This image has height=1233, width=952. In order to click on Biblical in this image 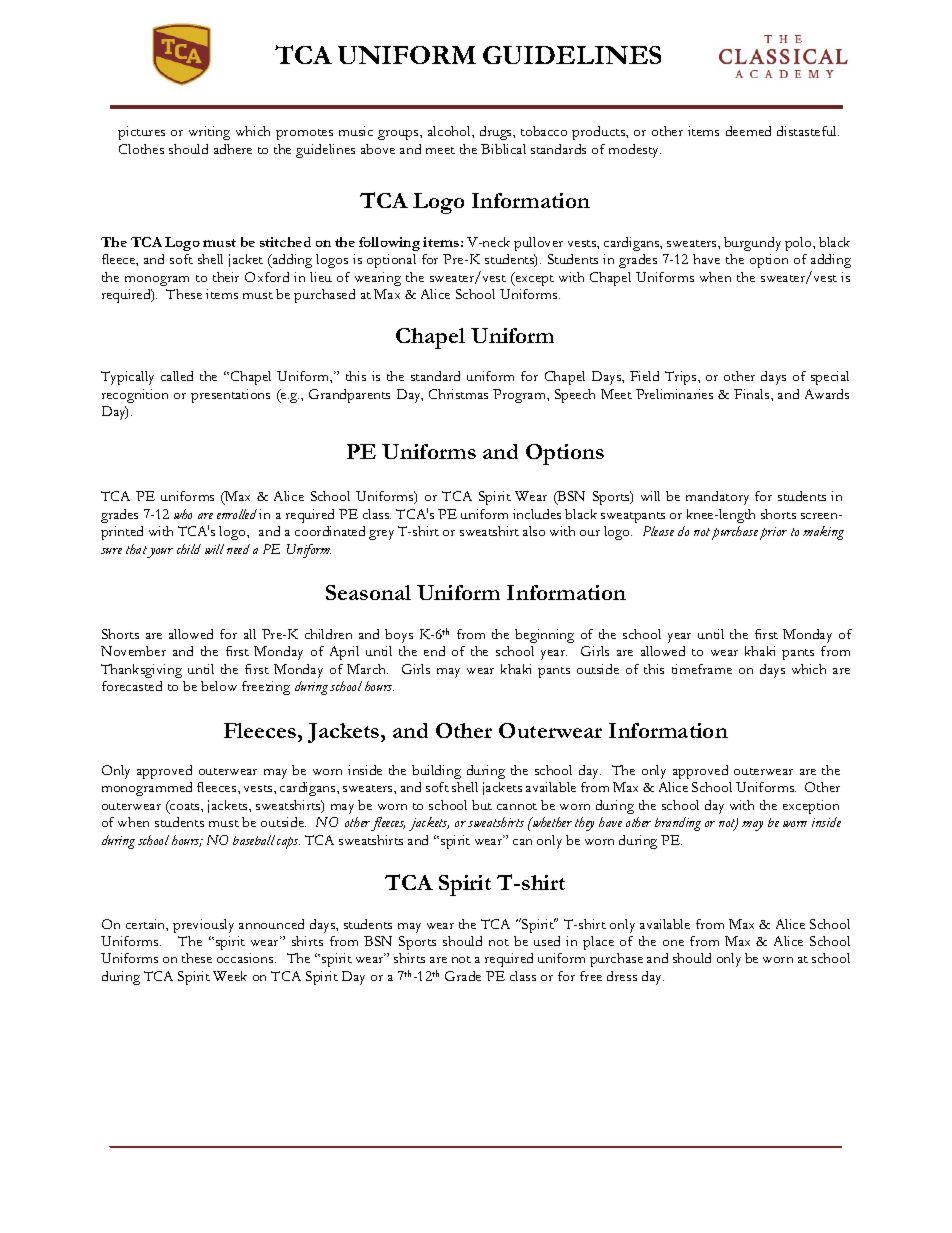, I will do `click(503, 149)`.
